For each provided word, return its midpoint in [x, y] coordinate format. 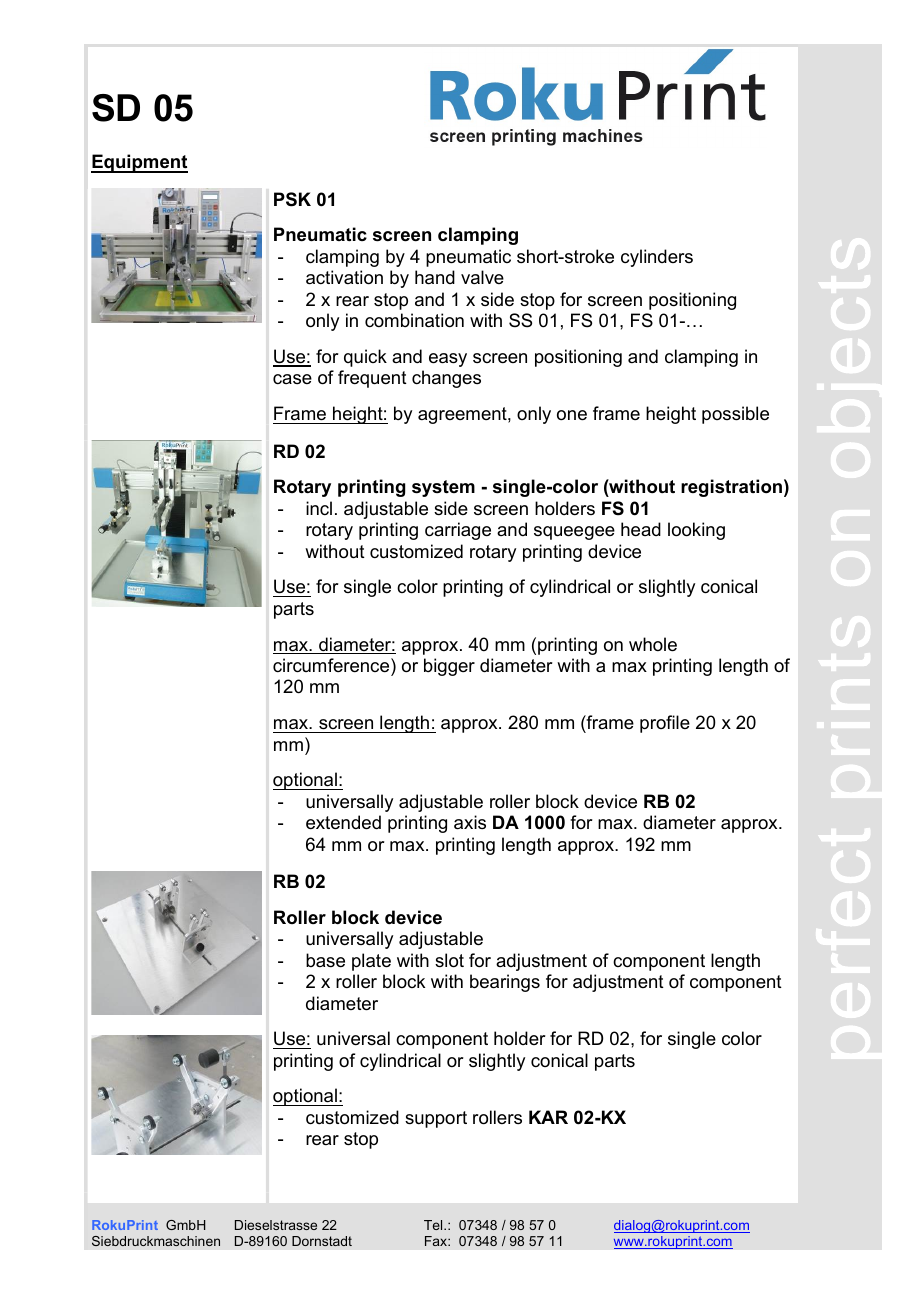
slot [449, 960]
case [292, 379]
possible [735, 415]
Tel [434, 1225]
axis [470, 822]
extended [343, 822]
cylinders [657, 258]
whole [653, 644]
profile [665, 724]
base [325, 960]
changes [446, 379]
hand [435, 277]
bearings [505, 983]
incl [319, 508]
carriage [458, 531]
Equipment [139, 163]
